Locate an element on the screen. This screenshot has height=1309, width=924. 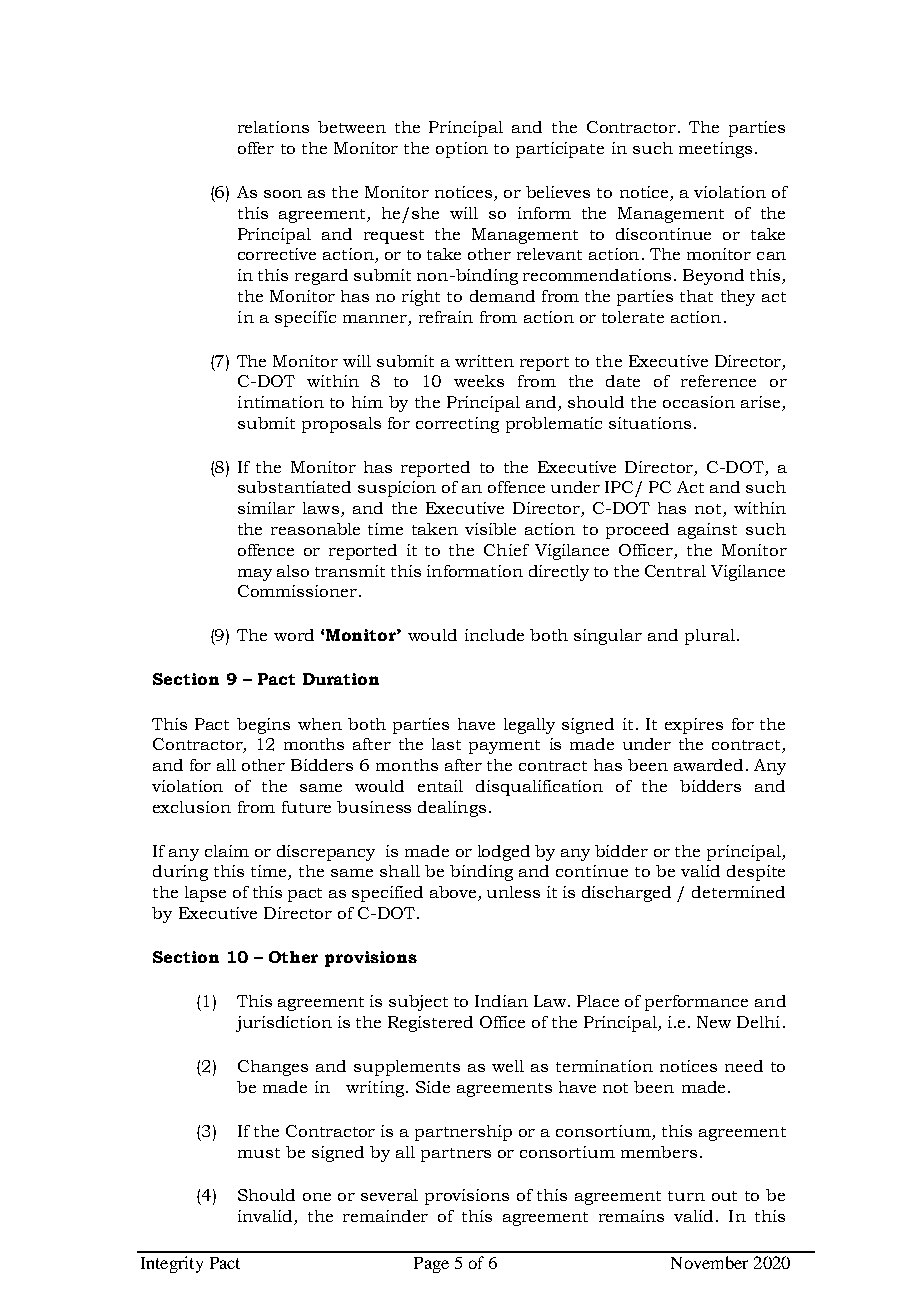
meetings is located at coordinates (715, 150).
